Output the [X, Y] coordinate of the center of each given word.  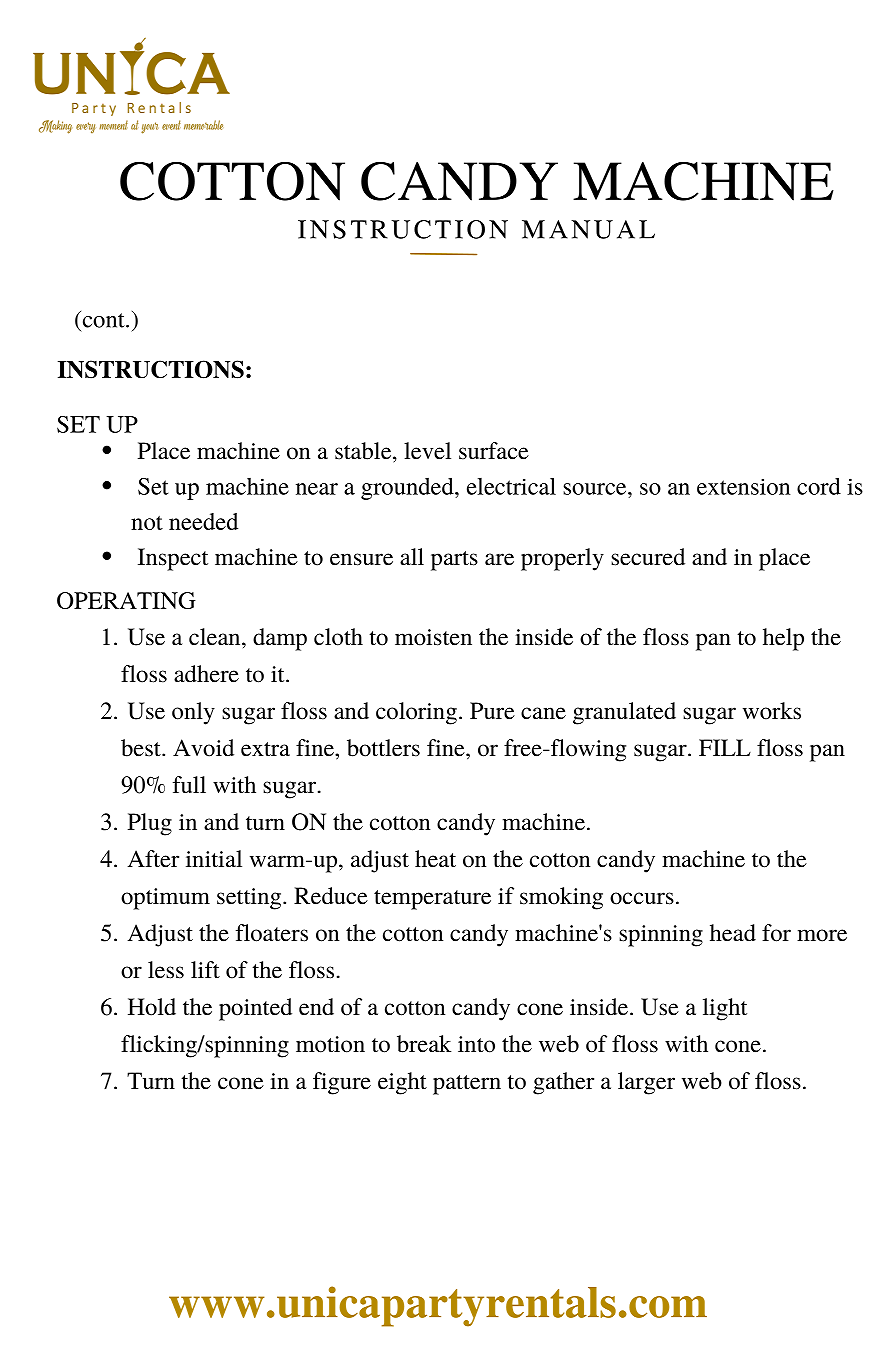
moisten [433, 637]
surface [494, 451]
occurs [642, 898]
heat [435, 859]
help [783, 639]
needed [203, 521]
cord [819, 486]
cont [103, 319]
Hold [152, 1007]
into [476, 1044]
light [725, 1009]
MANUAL [588, 229]
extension [743, 487]
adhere [206, 674]
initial [214, 859]
